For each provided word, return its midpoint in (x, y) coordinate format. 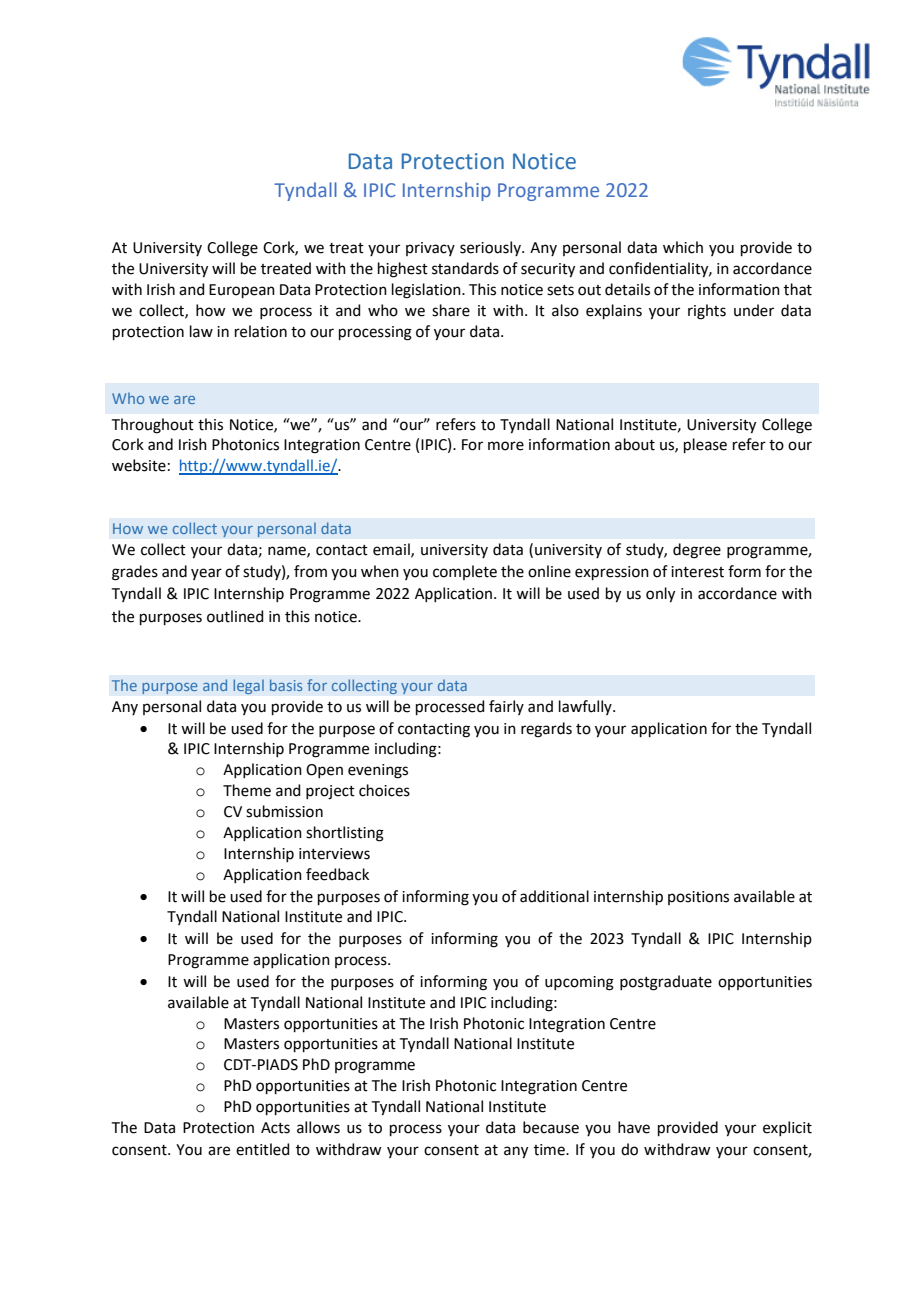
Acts (275, 1128)
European (242, 291)
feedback (337, 874)
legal (248, 686)
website (139, 465)
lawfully (586, 707)
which (683, 247)
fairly (506, 707)
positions (698, 898)
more (506, 446)
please (705, 445)
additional (554, 896)
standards (465, 268)
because (551, 1127)
